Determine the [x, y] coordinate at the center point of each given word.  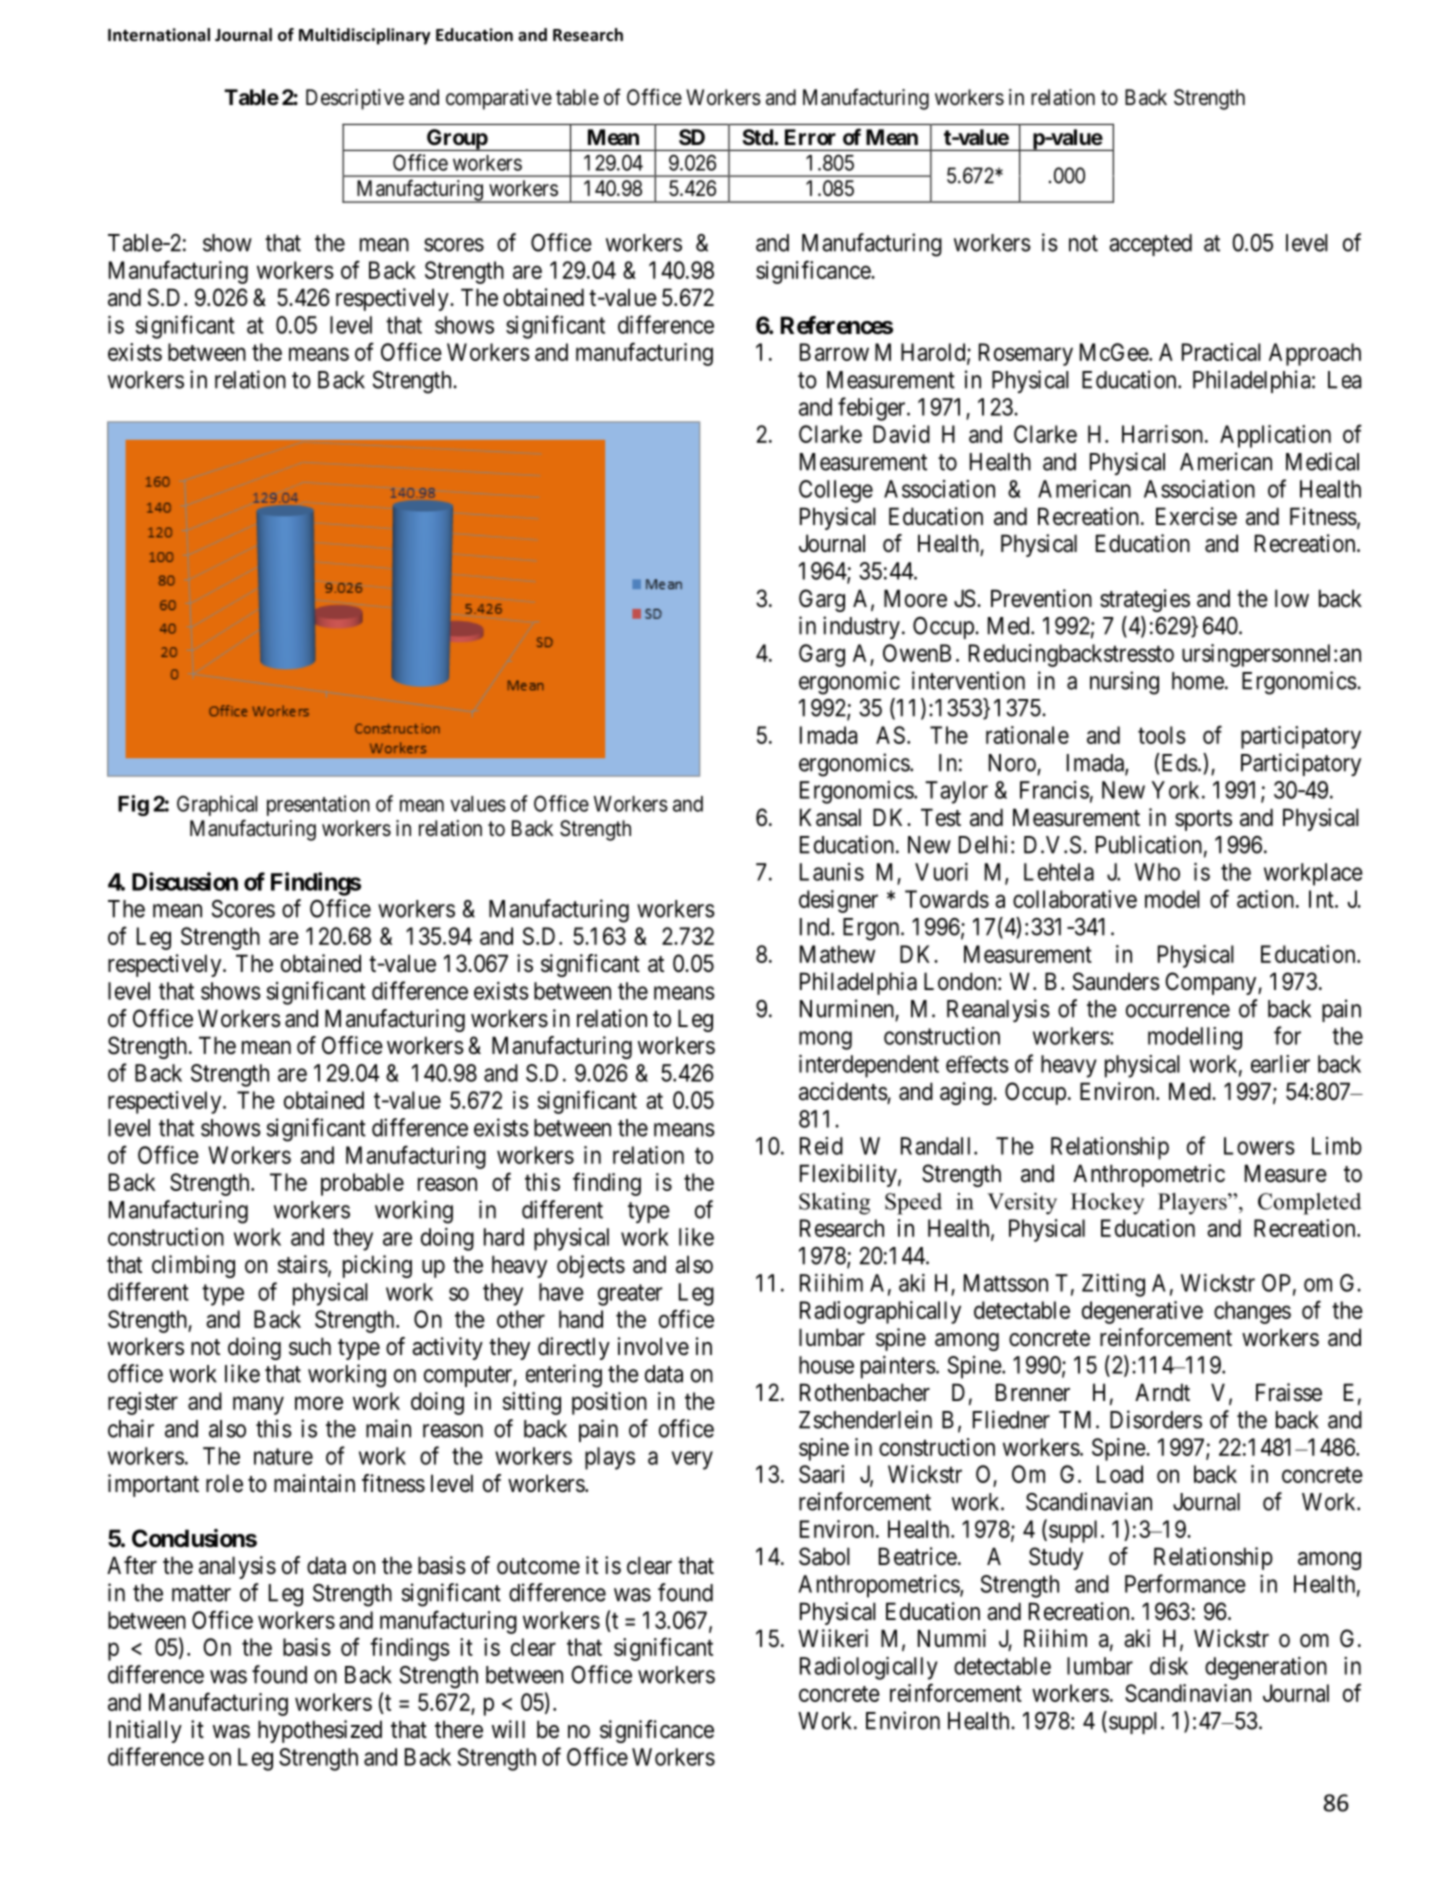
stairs [303, 1264]
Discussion [185, 881]
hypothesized [320, 1731]
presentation [318, 805]
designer [838, 901]
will [508, 1729]
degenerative [1142, 1312]
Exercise [1196, 516]
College [836, 491]
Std [758, 137]
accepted [1150, 245]
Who [1157, 872]
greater [630, 1295]
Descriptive [355, 99]
